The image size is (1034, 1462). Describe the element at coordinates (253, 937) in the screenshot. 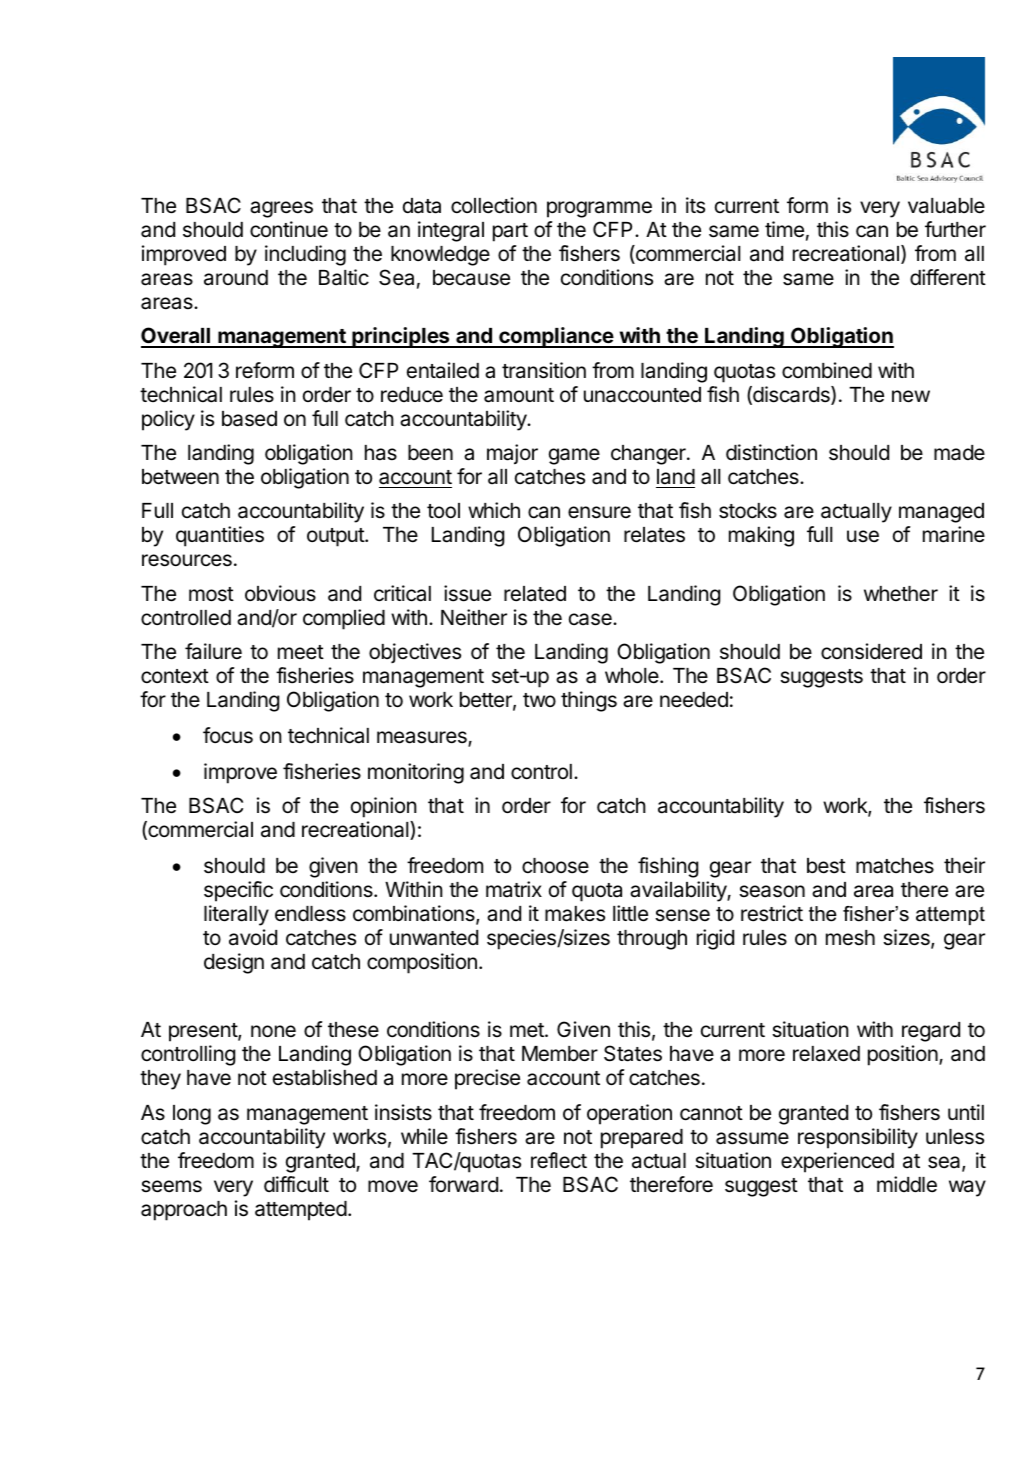

I see `avoid` at that location.
